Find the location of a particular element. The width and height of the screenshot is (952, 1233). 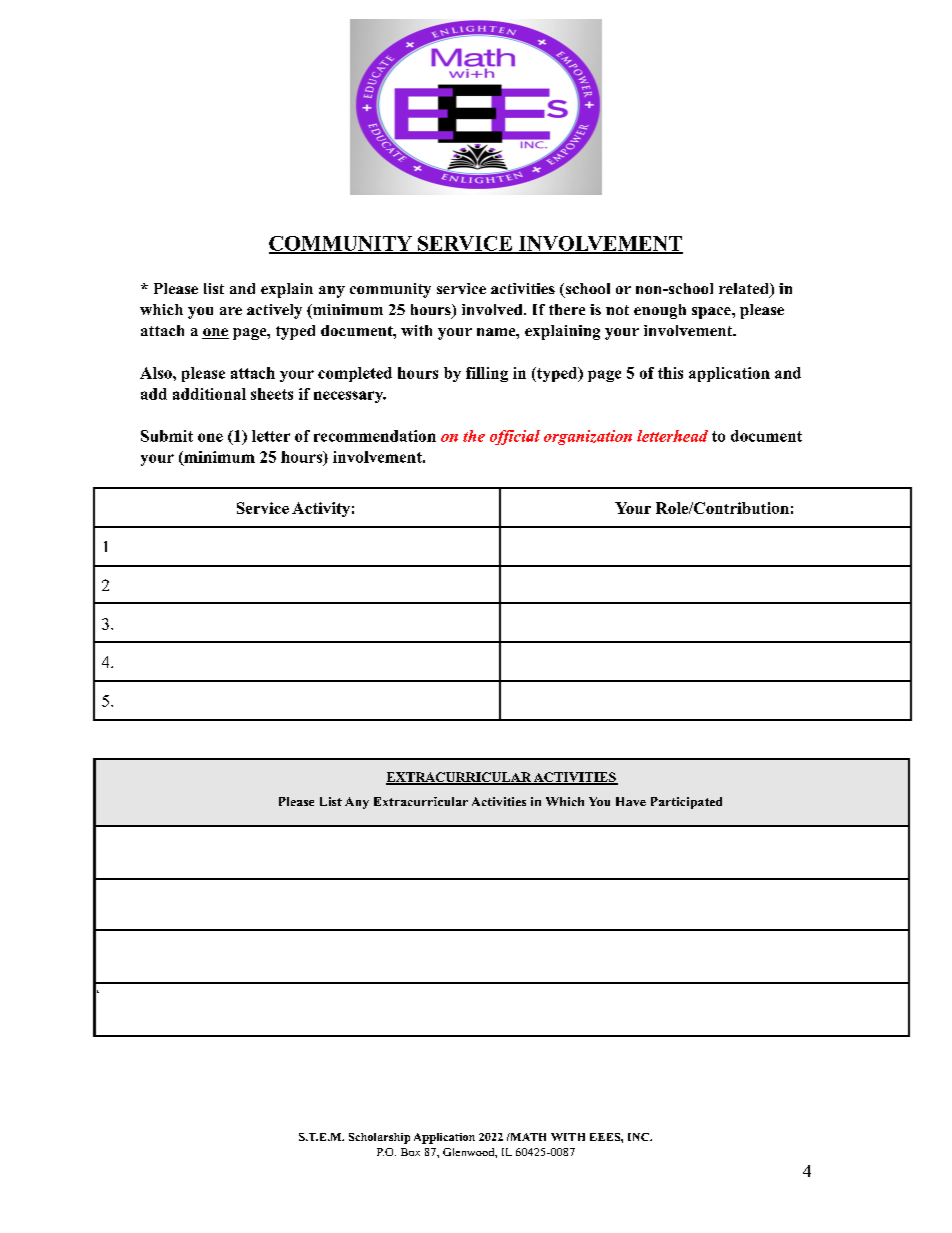

additional is located at coordinates (209, 394).
